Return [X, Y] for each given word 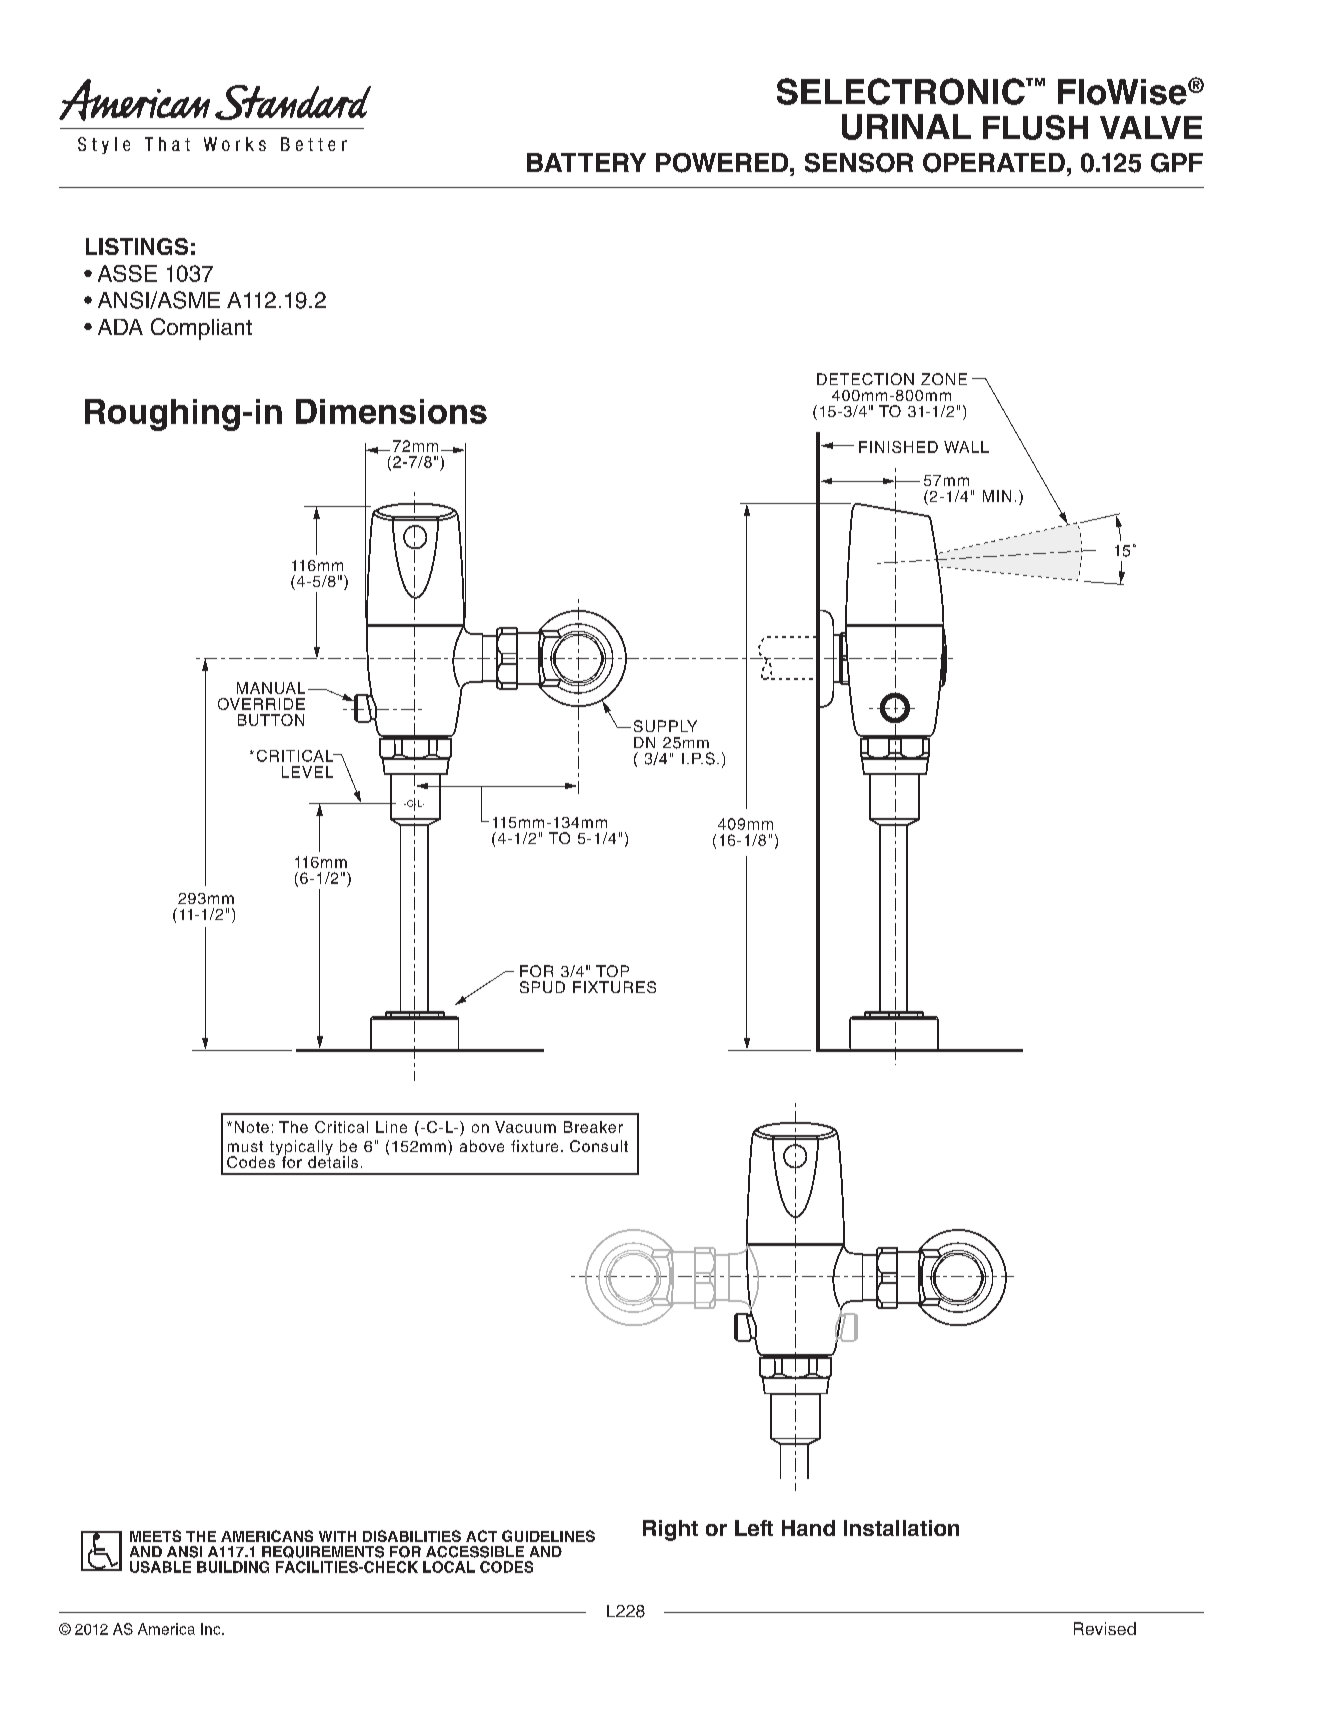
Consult [599, 1146]
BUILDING [233, 1567]
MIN [997, 496]
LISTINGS [137, 246]
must [245, 1146]
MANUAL [271, 688]
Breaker [593, 1127]
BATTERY [586, 162]
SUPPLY [665, 726]
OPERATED [994, 163]
